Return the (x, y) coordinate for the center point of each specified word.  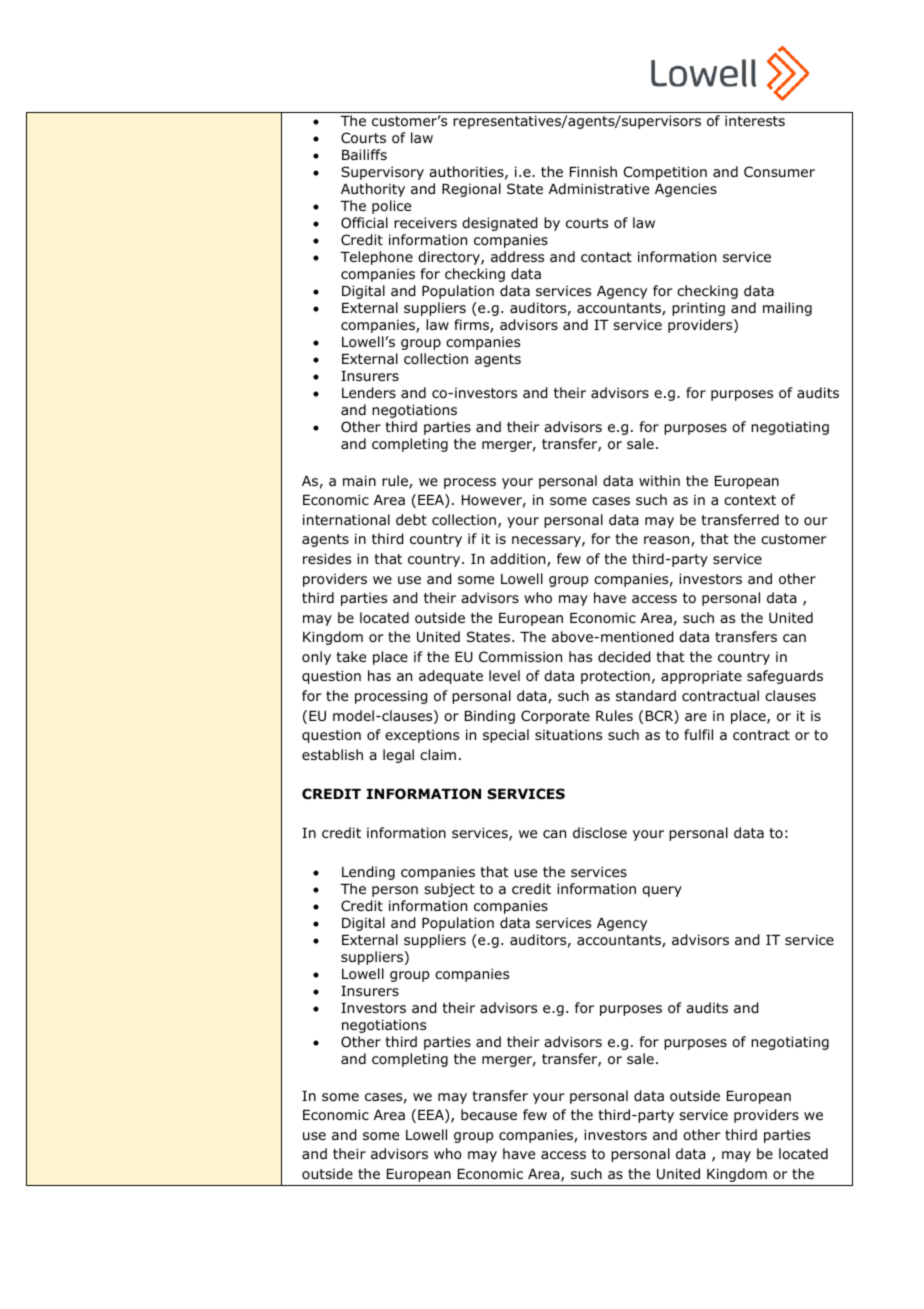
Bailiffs (364, 154)
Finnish (593, 171)
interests (755, 120)
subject (449, 890)
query (662, 891)
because (489, 1114)
